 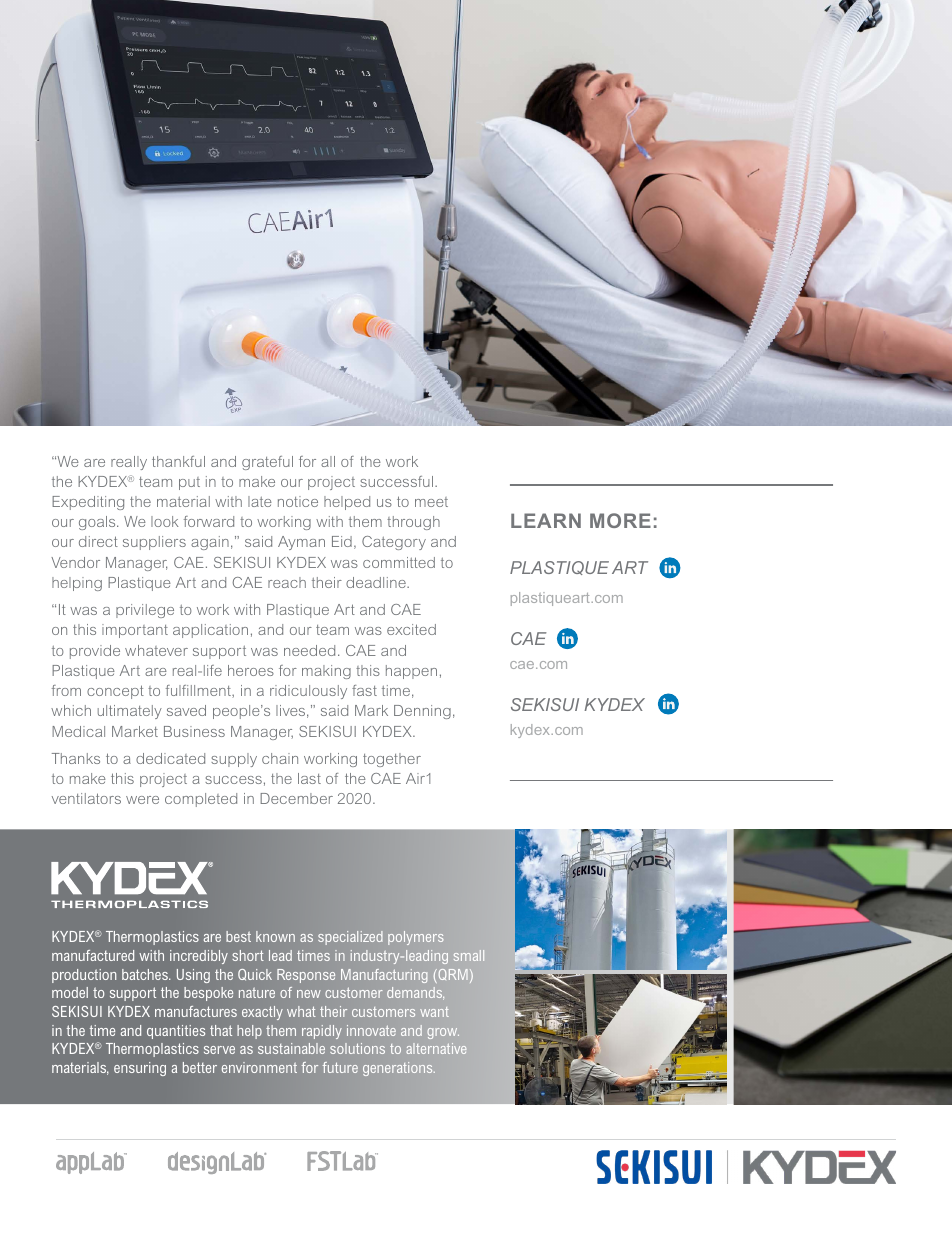 I want to click on manufactured, so click(x=93, y=955).
